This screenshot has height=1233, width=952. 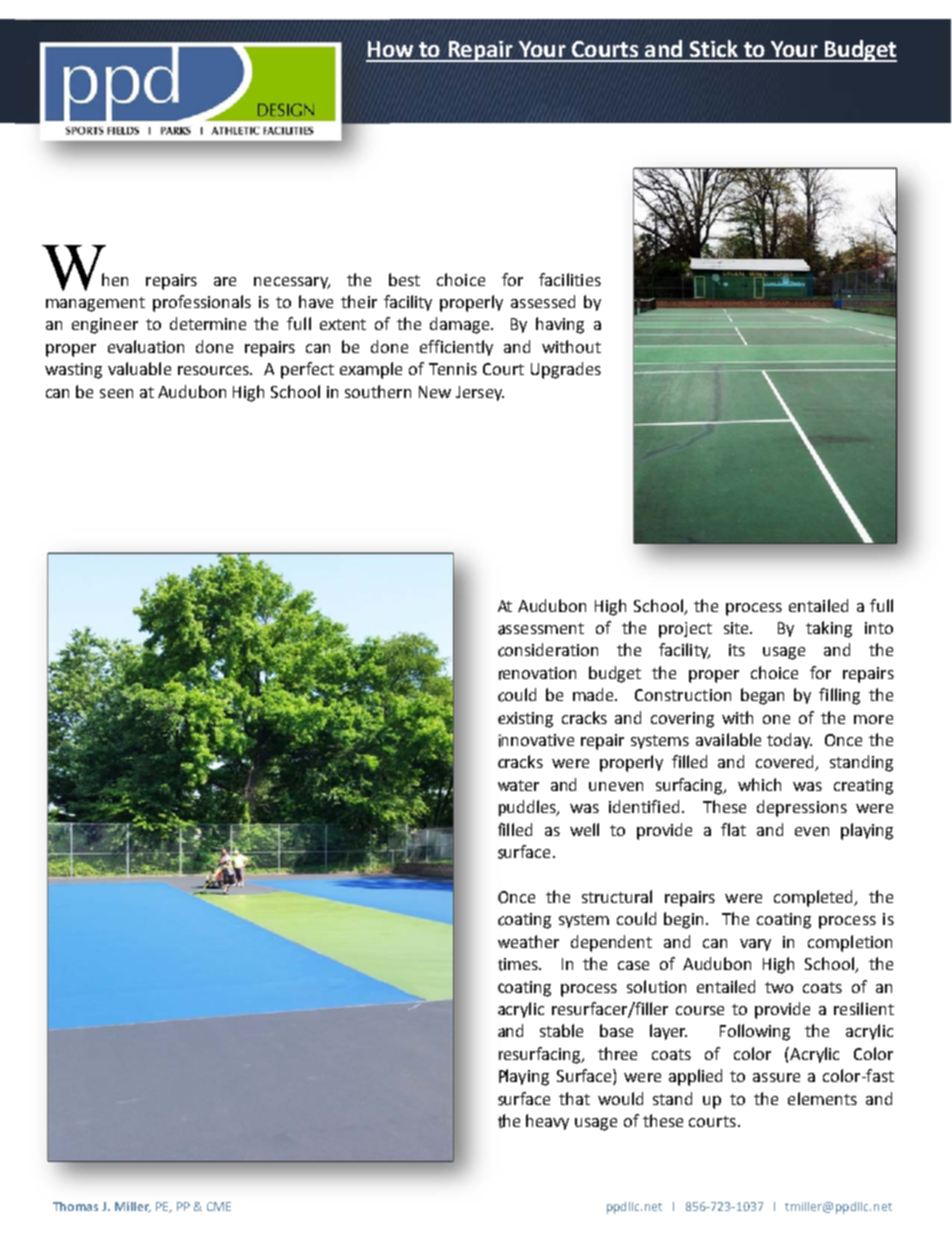 I want to click on facilities, so click(x=570, y=279).
